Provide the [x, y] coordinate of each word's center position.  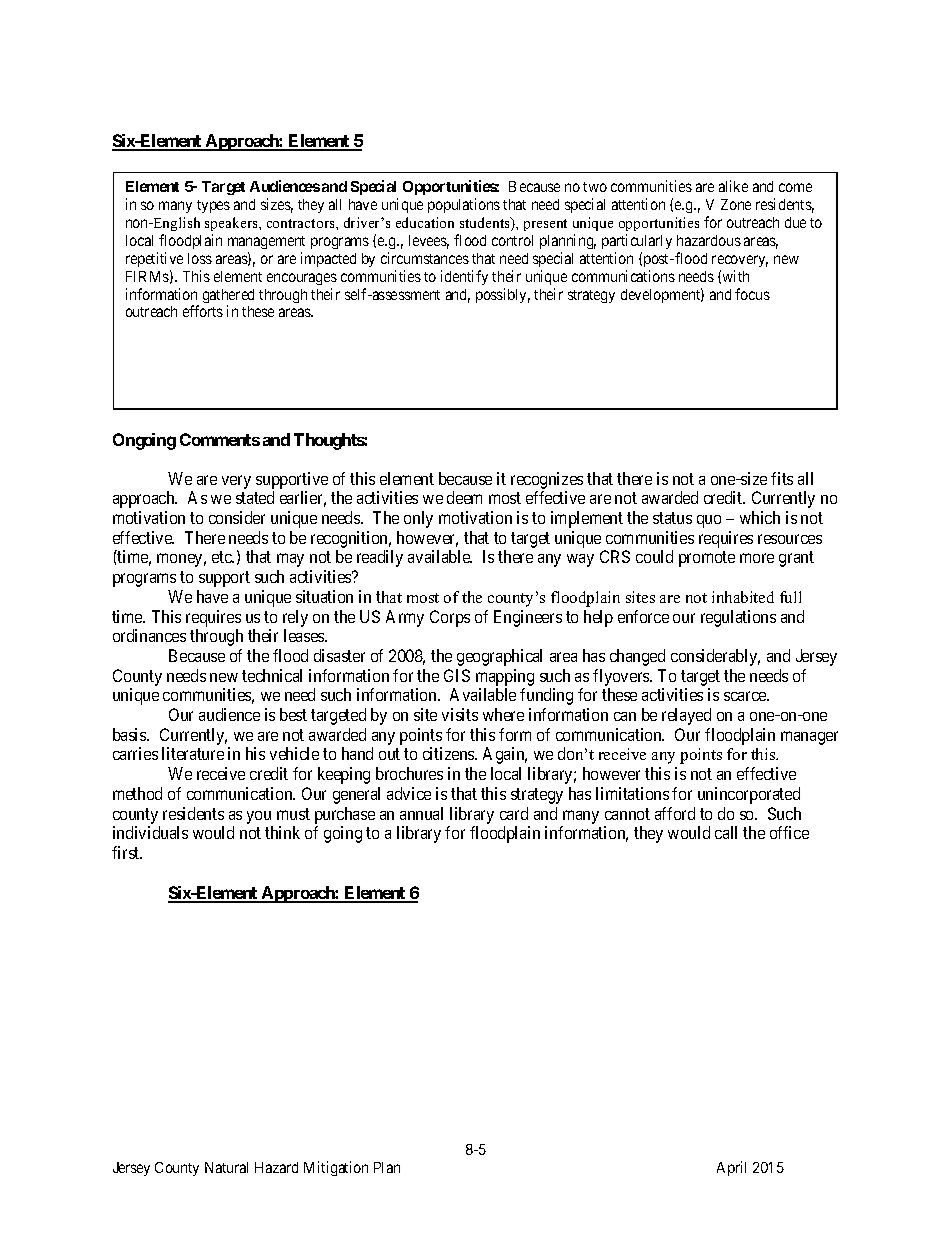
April [731, 1168]
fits [782, 478]
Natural [226, 1167]
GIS [457, 675]
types [213, 206]
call [726, 832]
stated [255, 497]
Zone [736, 204]
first [127, 852]
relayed [686, 716]
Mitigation [336, 1168]
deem [464, 497]
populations [464, 205]
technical [272, 675]
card [514, 813]
